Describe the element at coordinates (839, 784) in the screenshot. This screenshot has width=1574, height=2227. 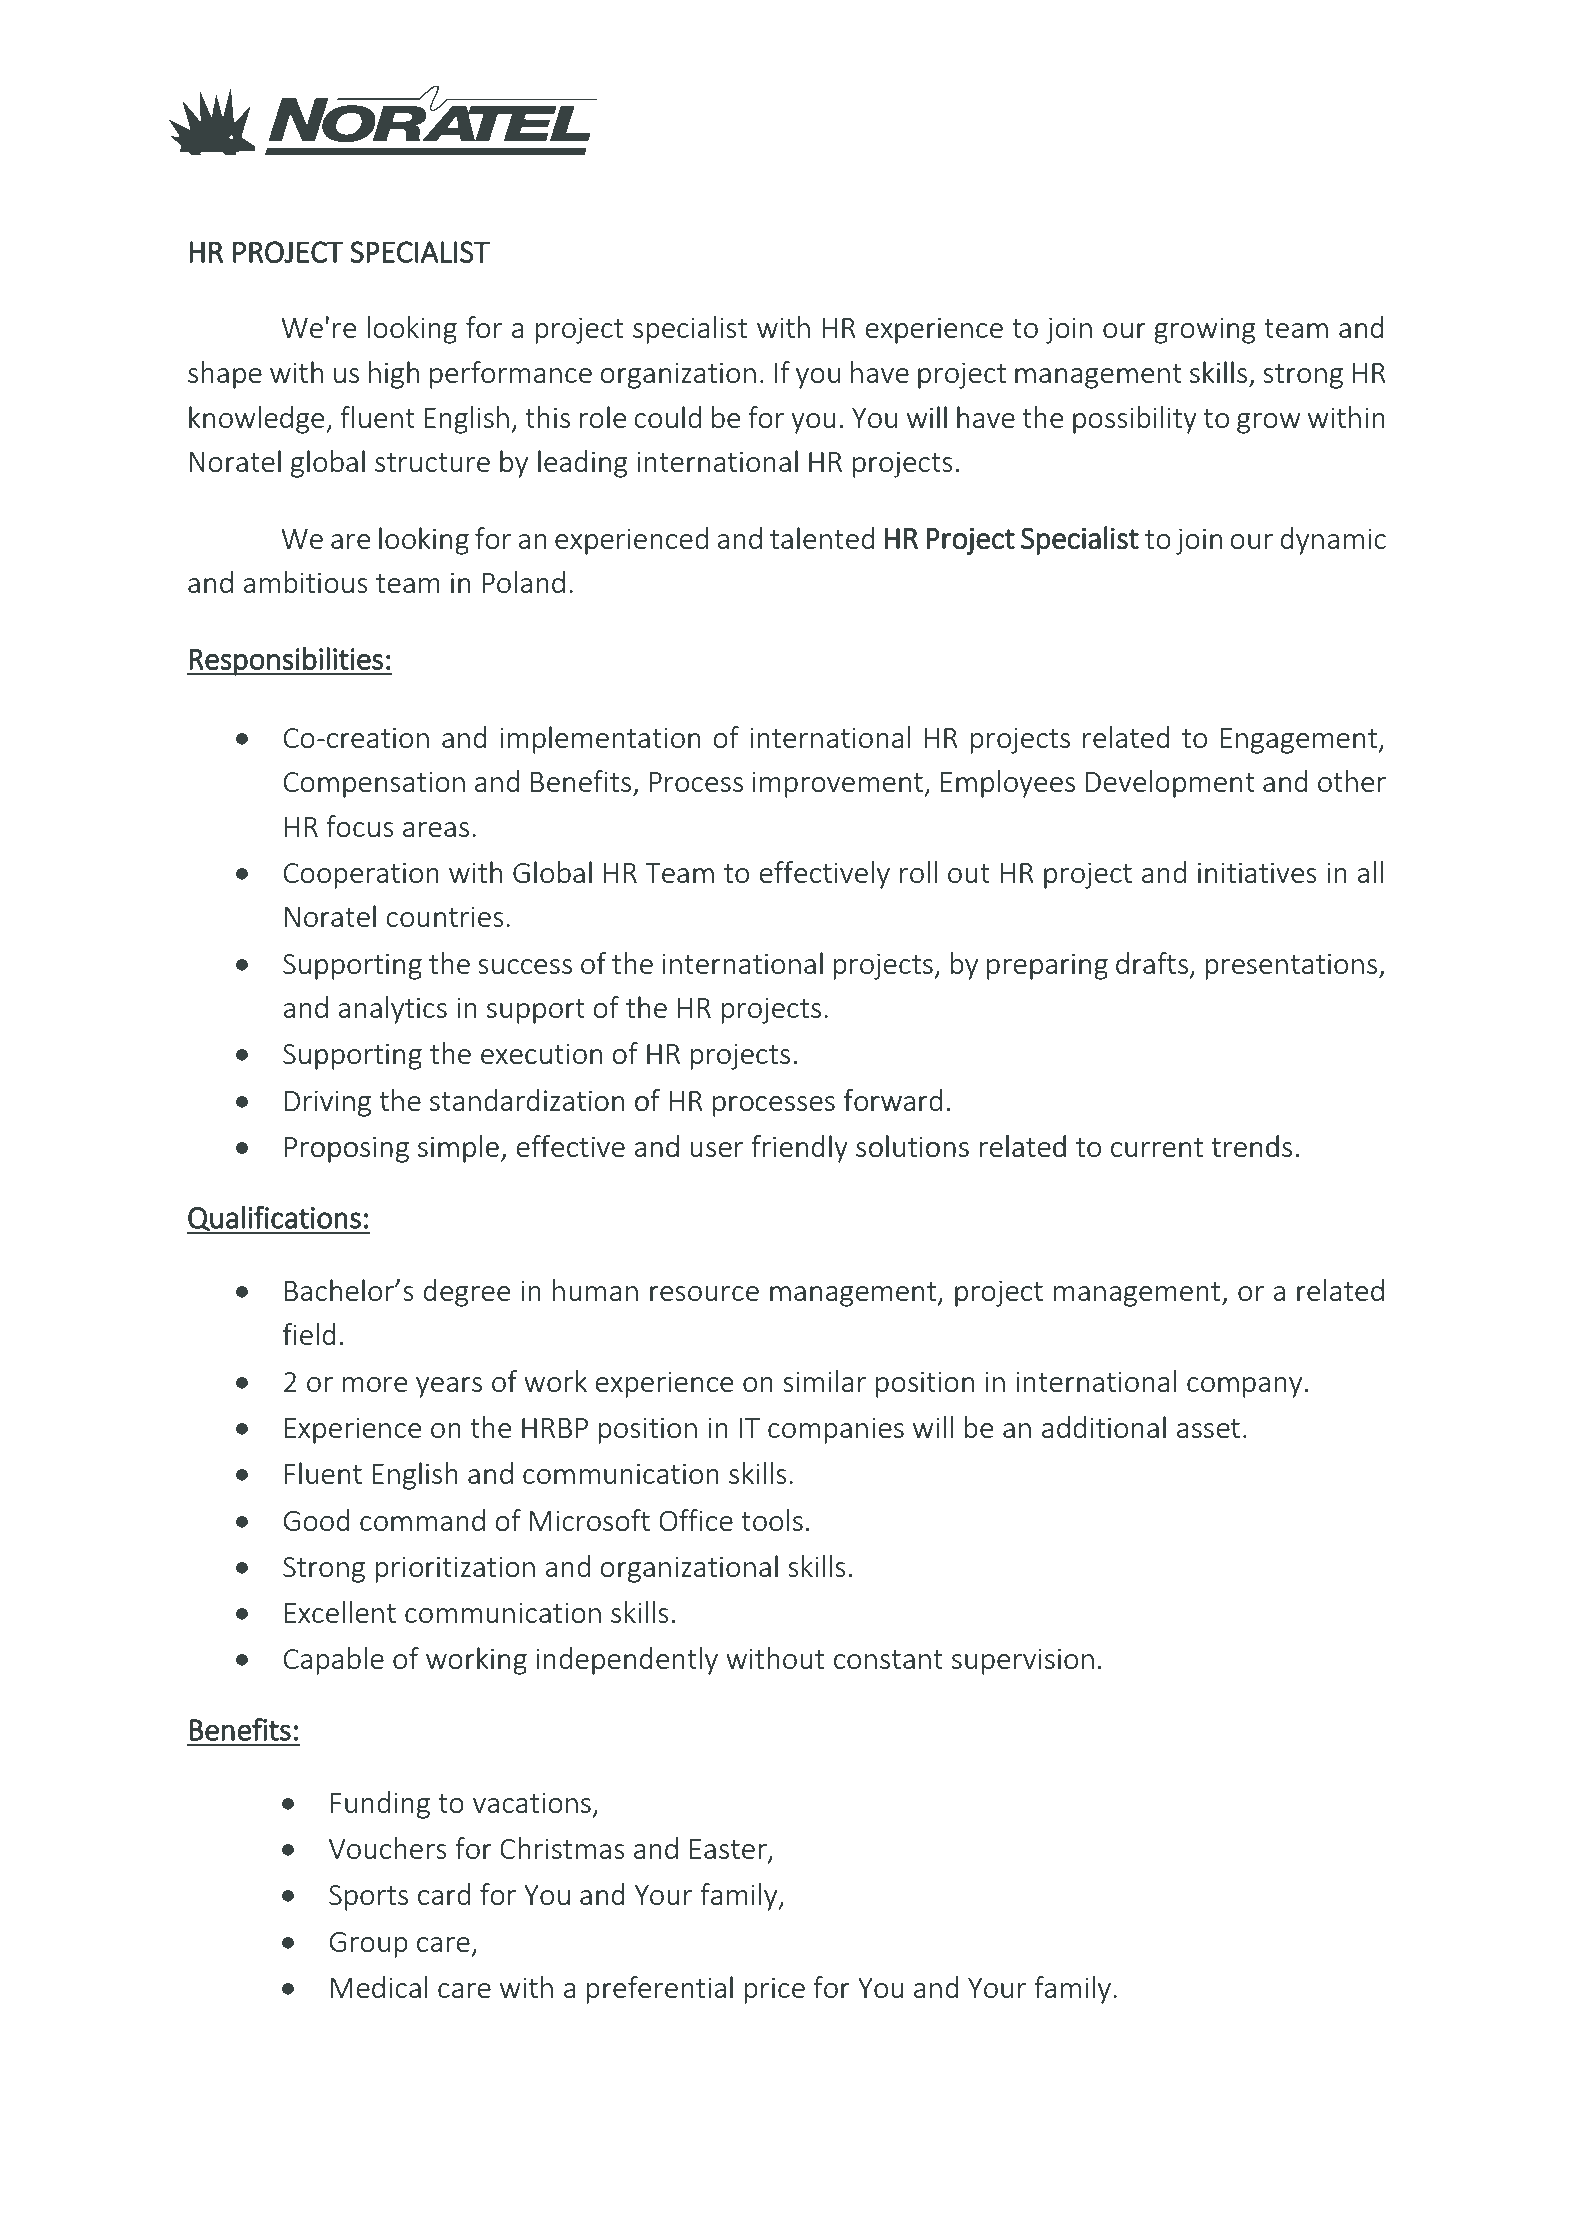
I see `improvement` at that location.
